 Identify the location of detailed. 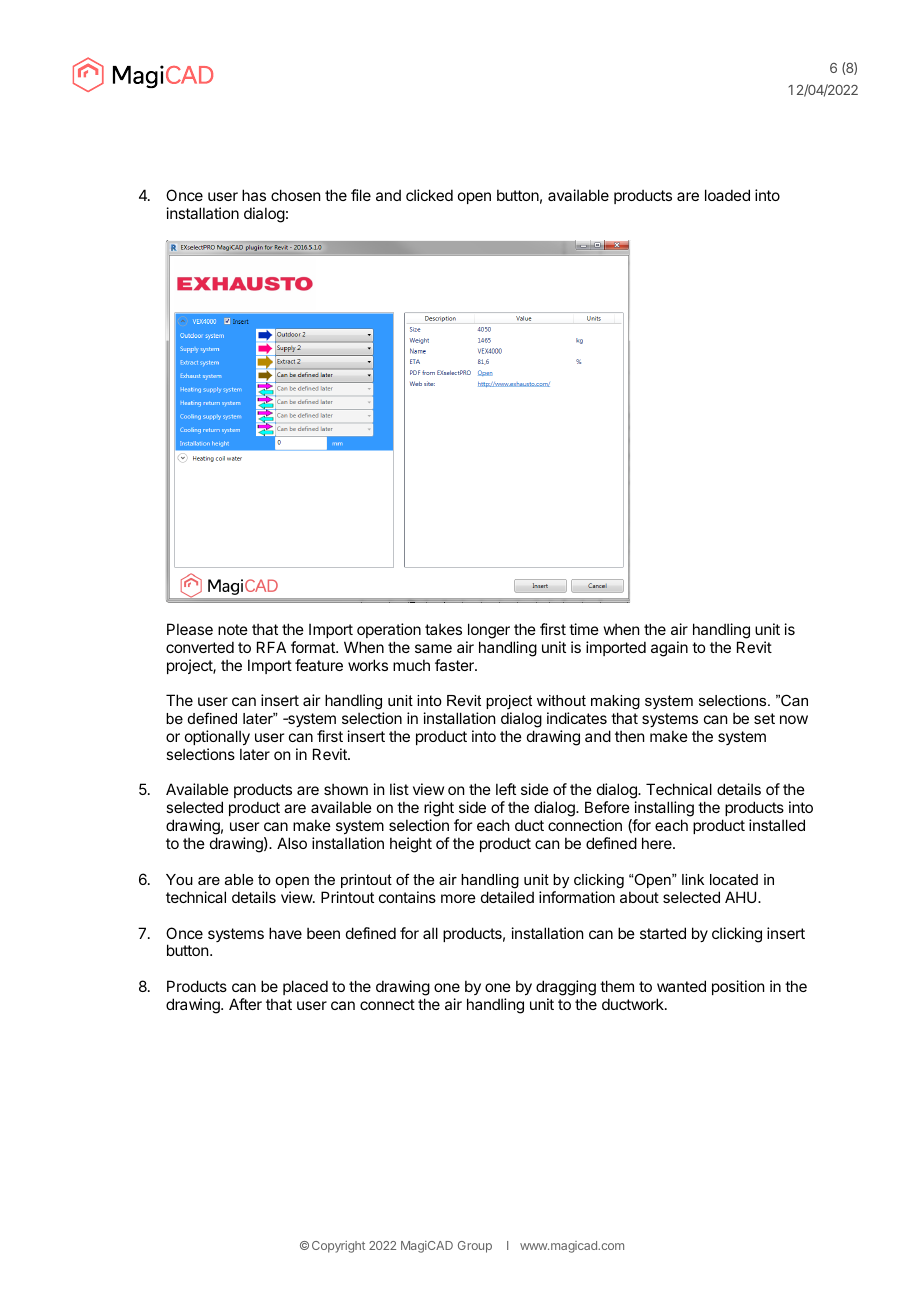
(507, 897).
